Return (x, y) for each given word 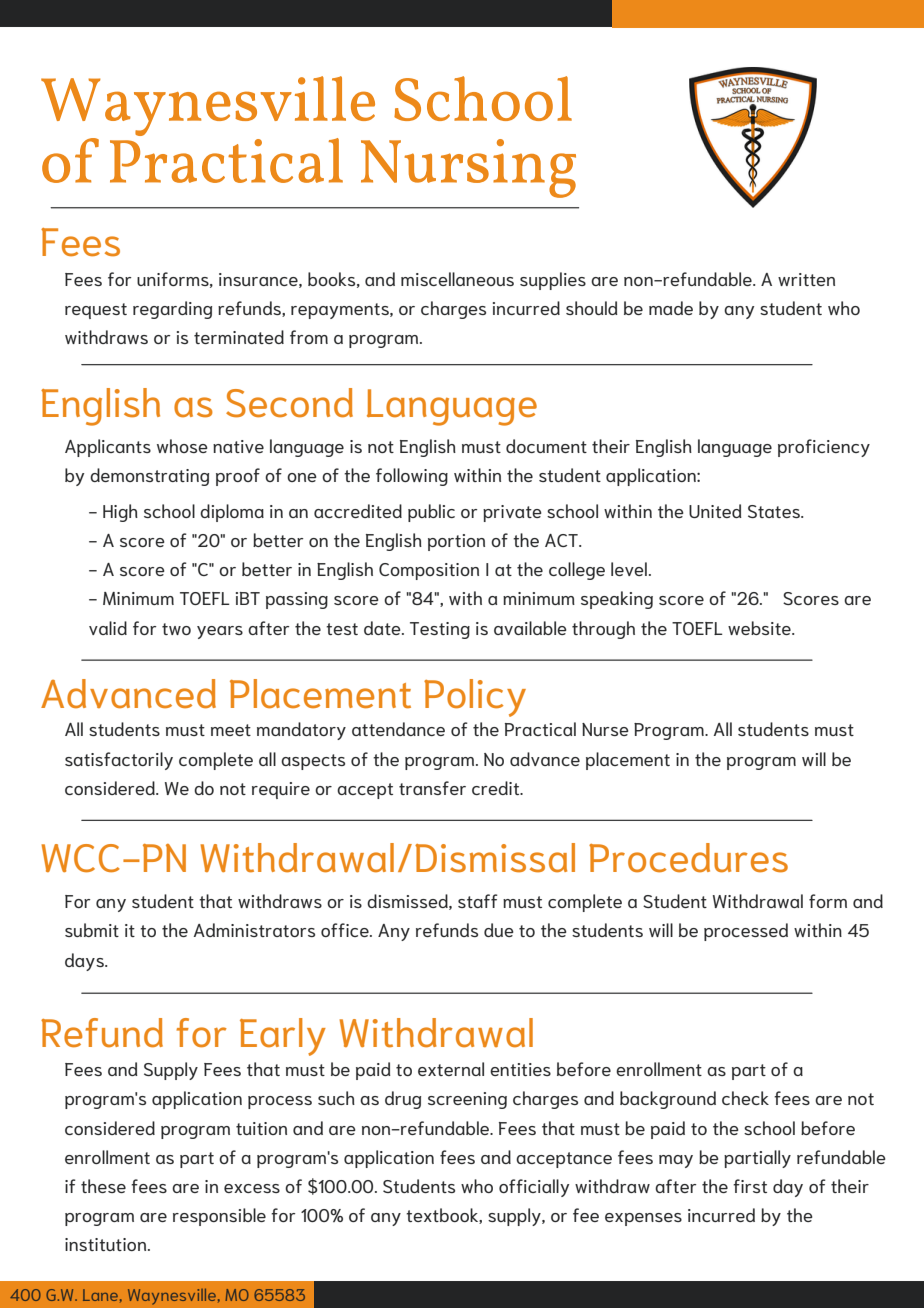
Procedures (688, 858)
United (715, 511)
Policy (475, 698)
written (806, 279)
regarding (172, 310)
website (760, 628)
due (499, 930)
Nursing (468, 168)
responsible (219, 1217)
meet (231, 730)
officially (534, 1188)
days (85, 962)
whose (182, 446)
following (412, 477)
